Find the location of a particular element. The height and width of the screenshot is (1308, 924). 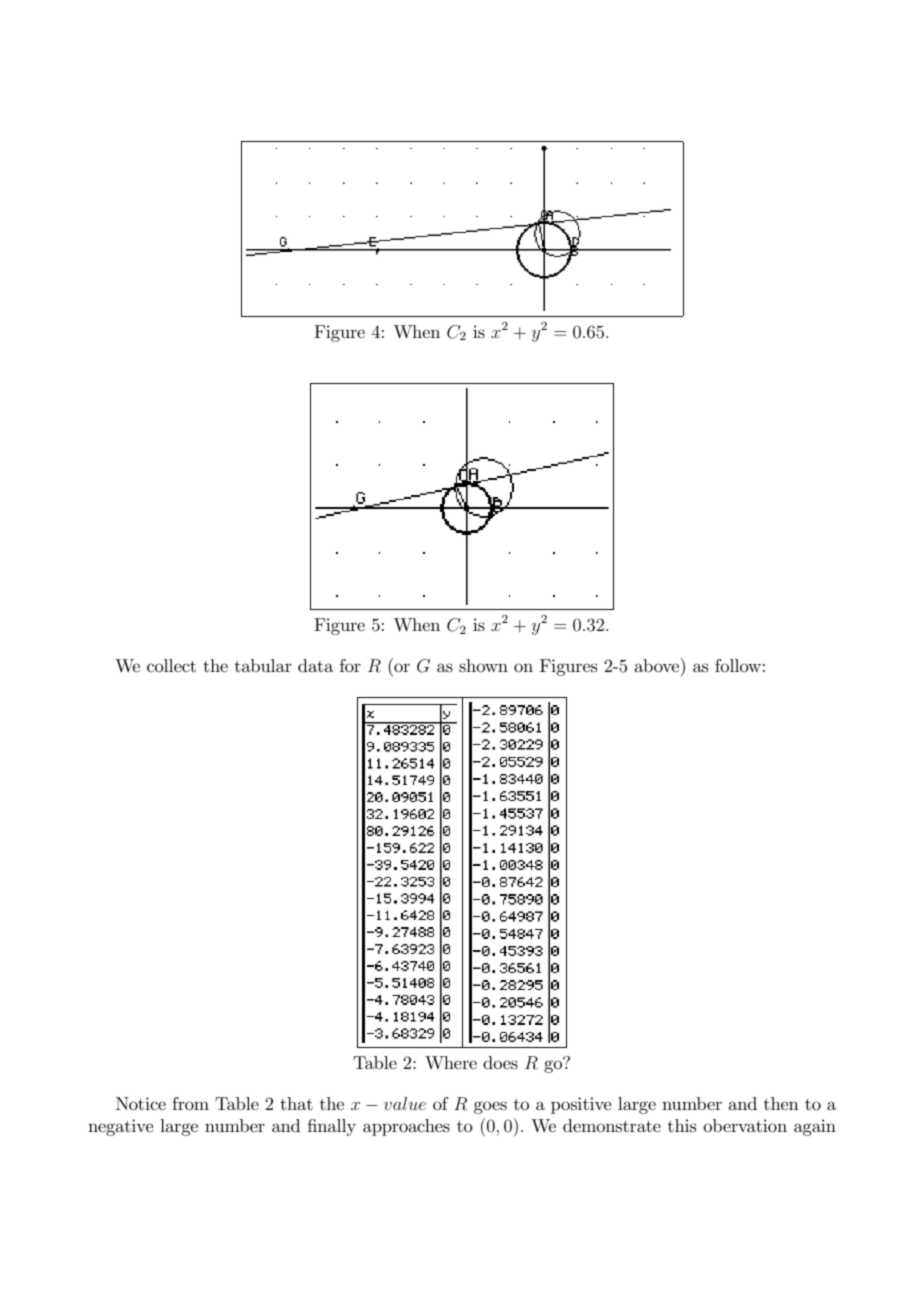

data is located at coordinates (315, 665).
